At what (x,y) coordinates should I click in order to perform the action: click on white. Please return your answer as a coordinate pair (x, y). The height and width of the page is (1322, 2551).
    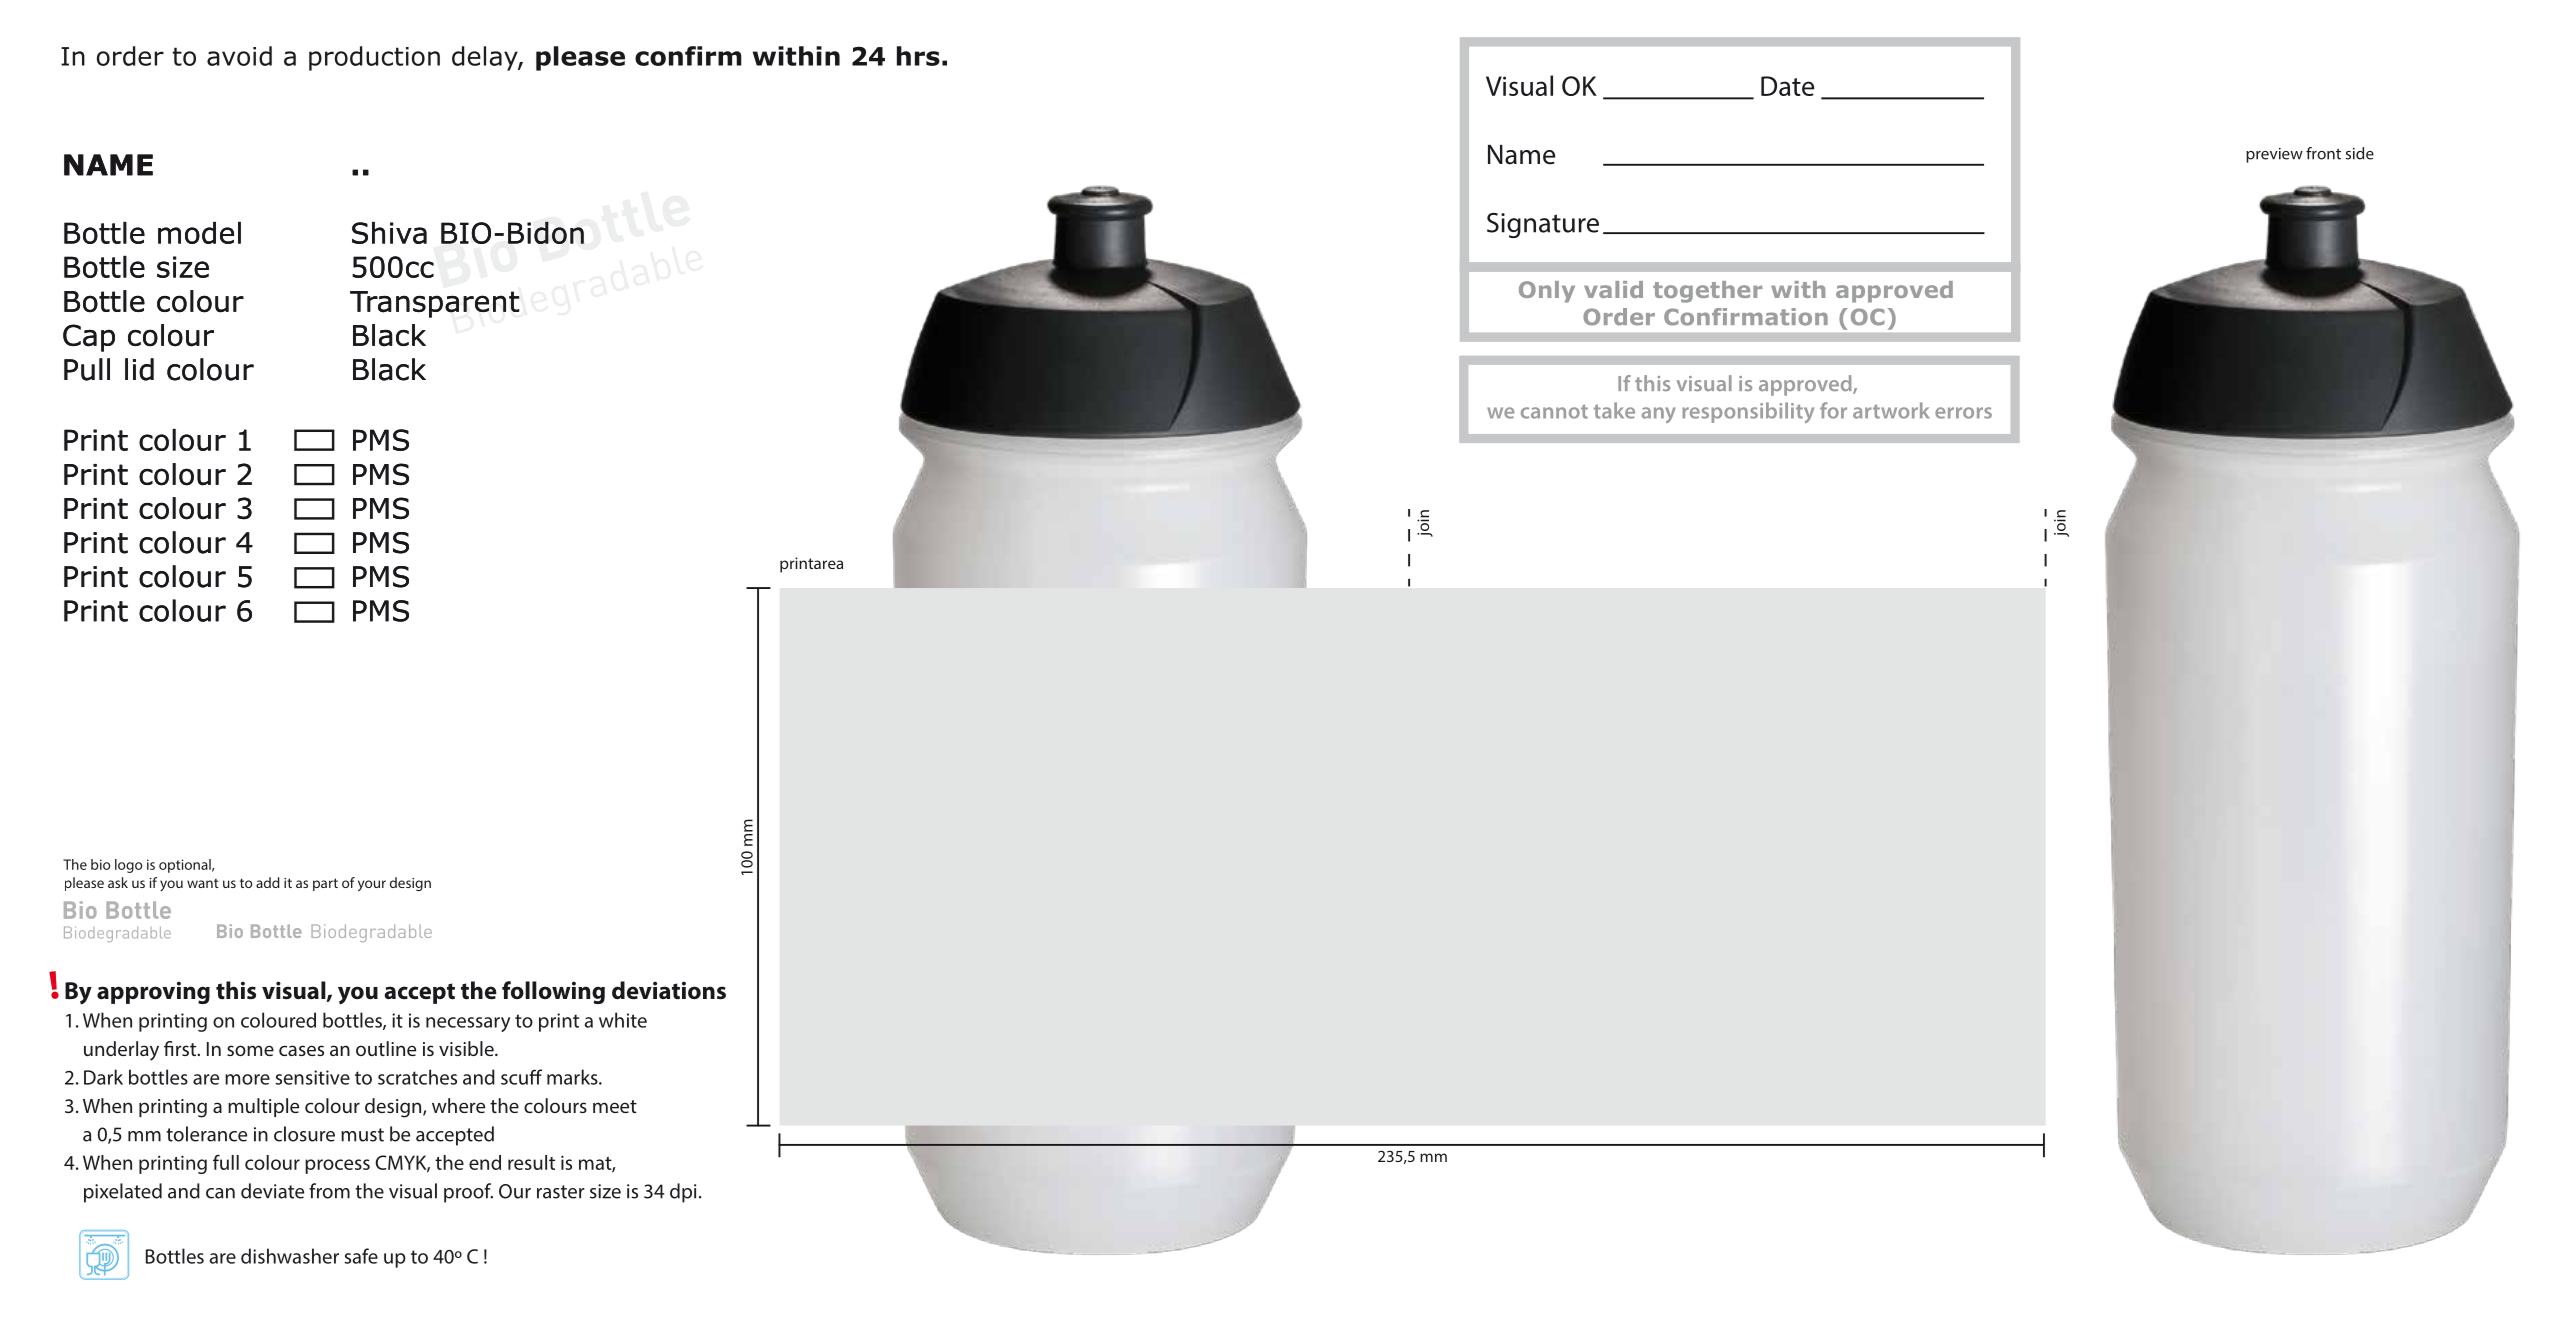
    Looking at the image, I should click on (623, 1020).
